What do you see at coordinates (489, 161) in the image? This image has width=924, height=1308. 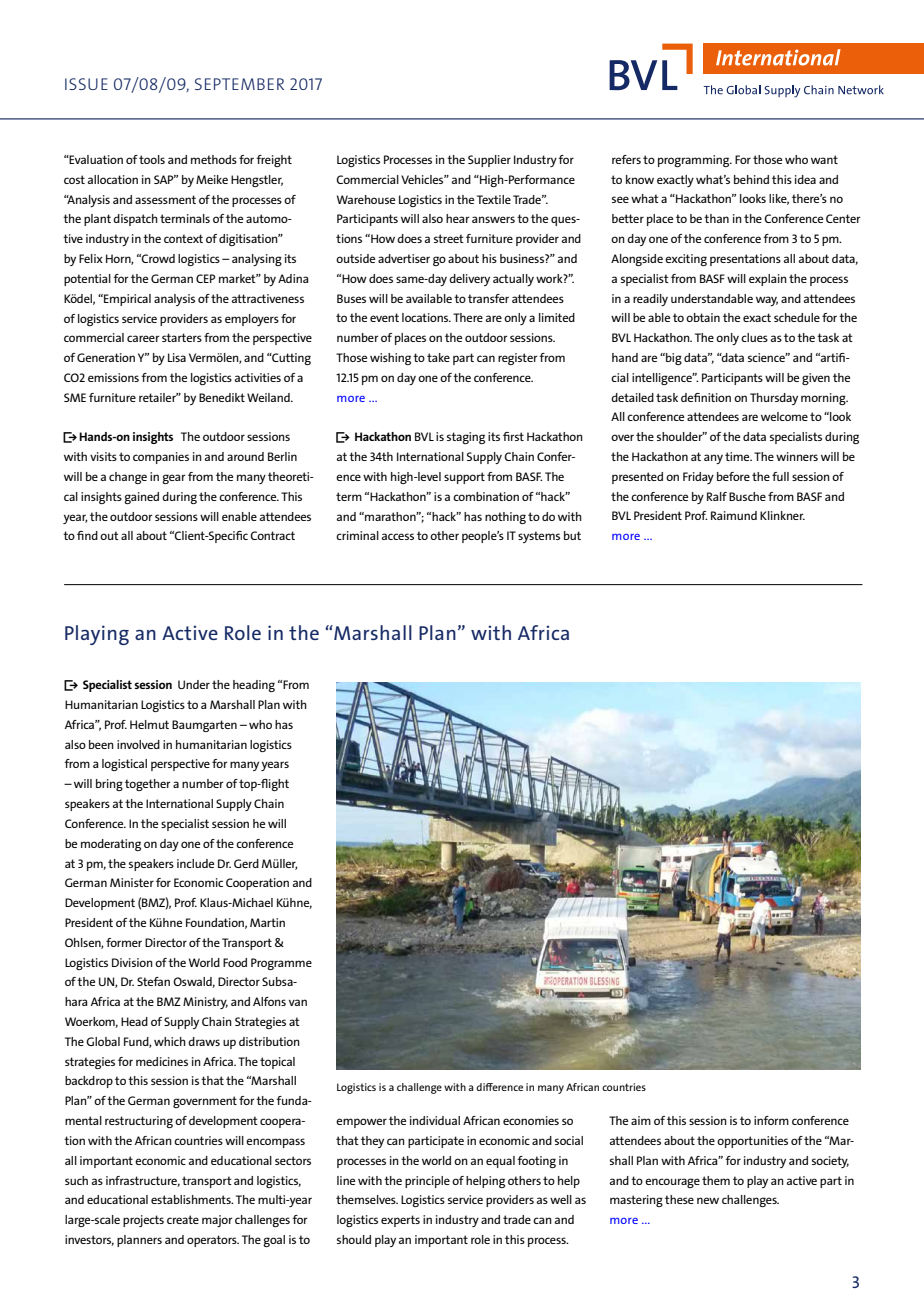 I see `Supplier` at bounding box center [489, 161].
